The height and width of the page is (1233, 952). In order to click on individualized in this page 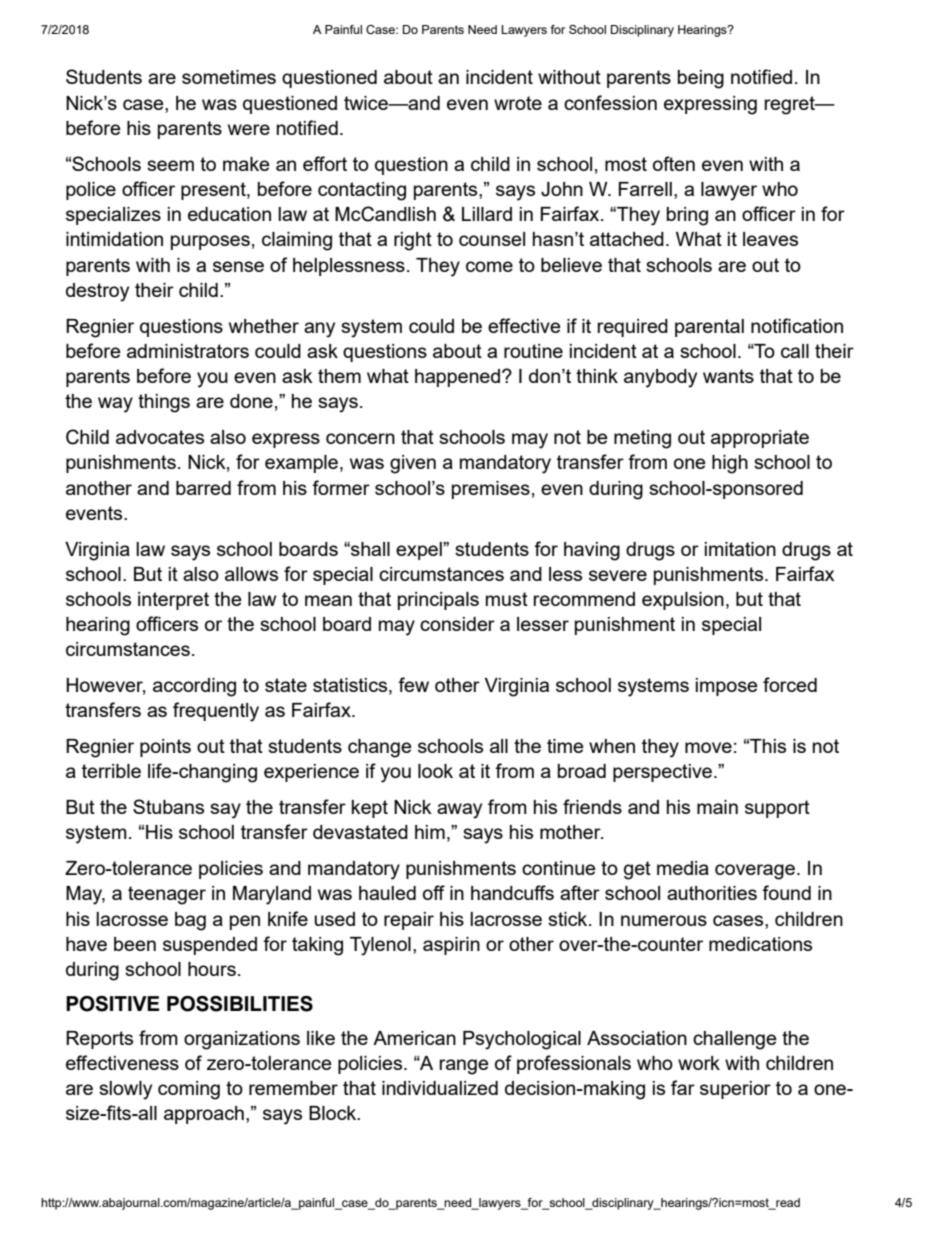, I will do `click(440, 1088)`.
